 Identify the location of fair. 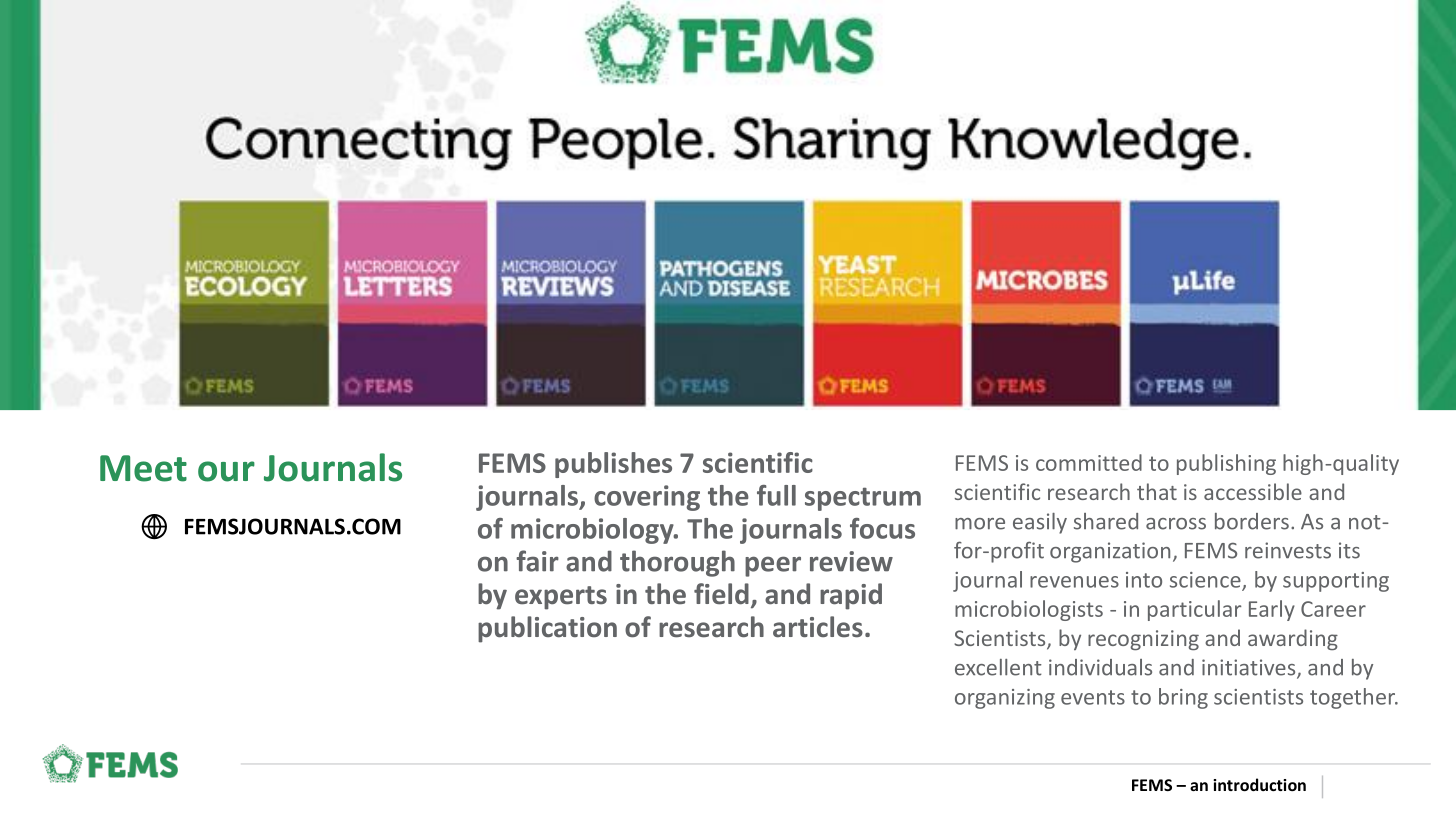
(537, 561).
